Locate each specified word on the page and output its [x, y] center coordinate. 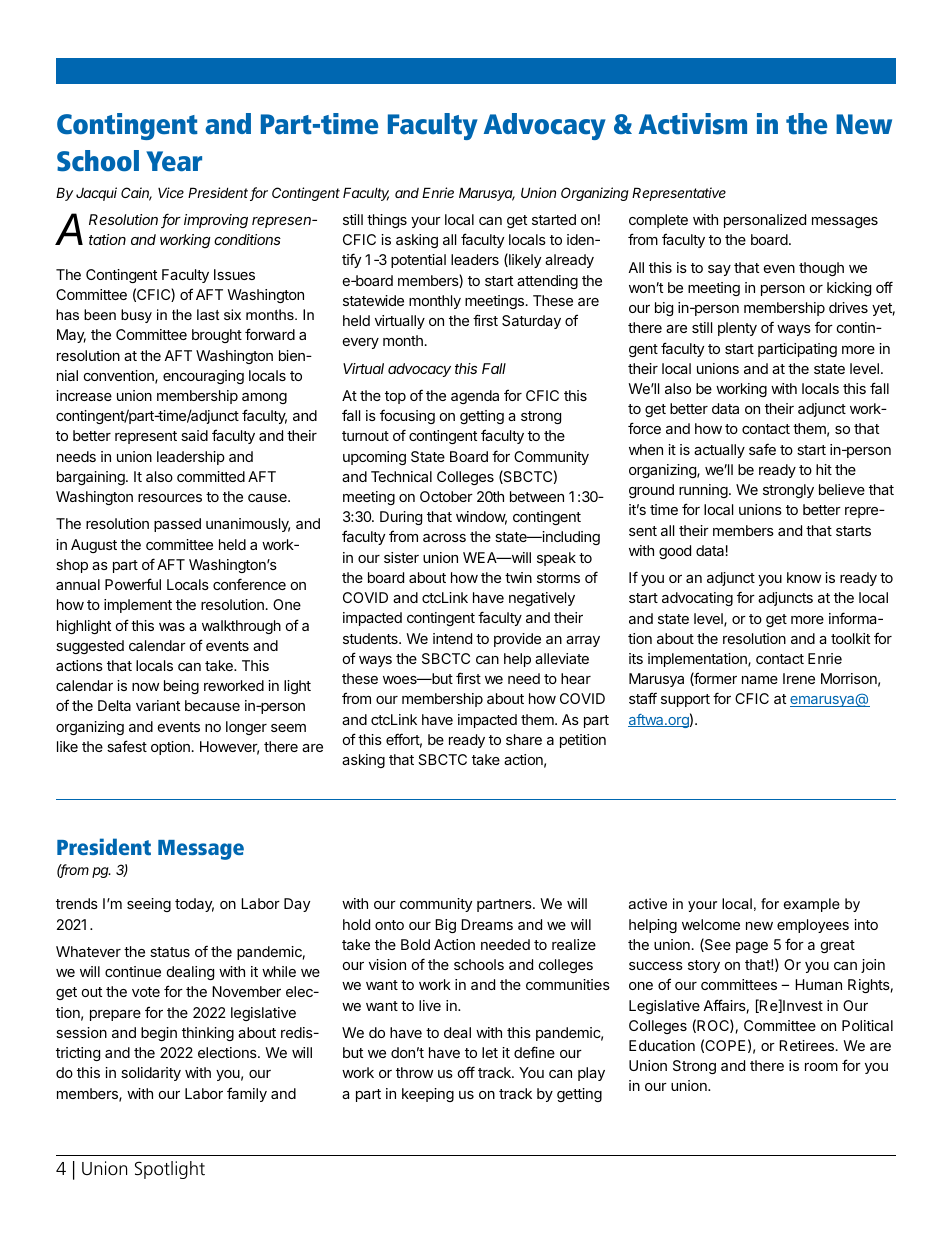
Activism [693, 124]
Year [174, 161]
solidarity [151, 1074]
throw [414, 1072]
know [804, 577]
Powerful [133, 584]
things [387, 221]
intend [452, 638]
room [821, 1067]
